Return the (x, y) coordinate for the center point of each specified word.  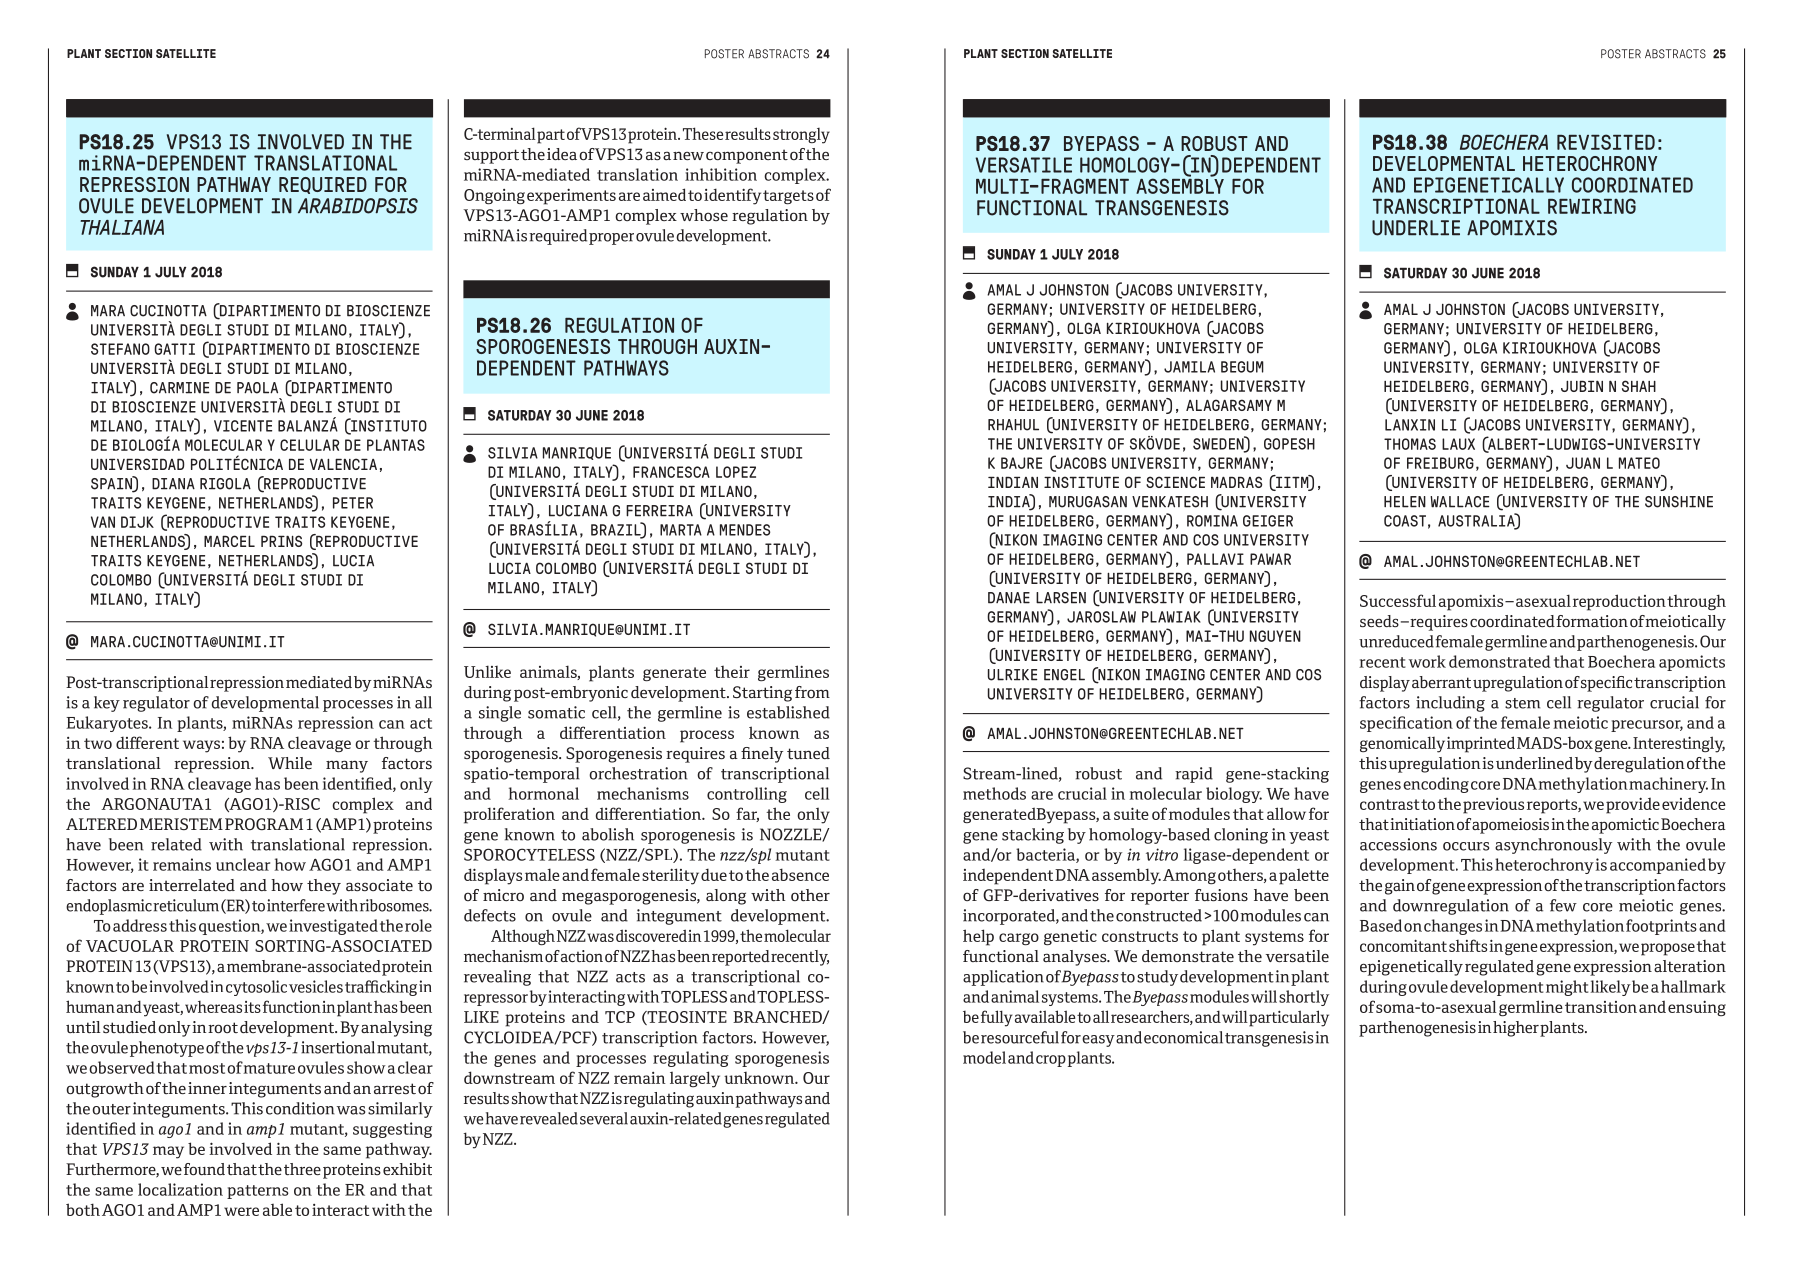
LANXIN (1410, 425)
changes (1453, 927)
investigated (333, 927)
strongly (801, 136)
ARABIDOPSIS (358, 206)
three (302, 1169)
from (812, 692)
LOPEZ (736, 472)
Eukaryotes (108, 724)
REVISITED (1606, 142)
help (978, 937)
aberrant (1441, 682)
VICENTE (243, 426)
